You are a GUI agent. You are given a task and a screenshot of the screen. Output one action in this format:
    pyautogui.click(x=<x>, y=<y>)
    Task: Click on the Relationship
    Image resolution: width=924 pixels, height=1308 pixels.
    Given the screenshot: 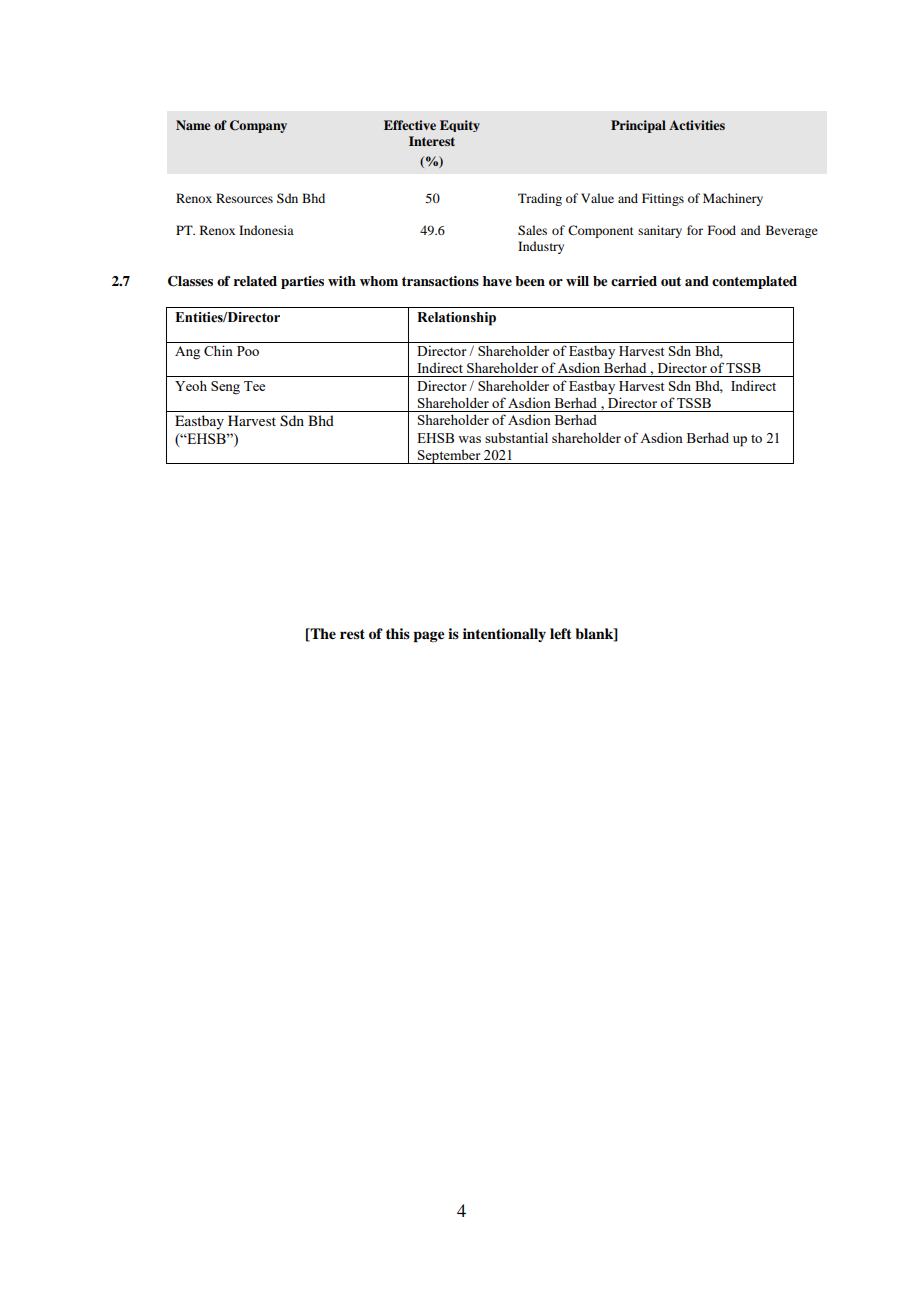 What is the action you would take?
    pyautogui.click(x=456, y=319)
